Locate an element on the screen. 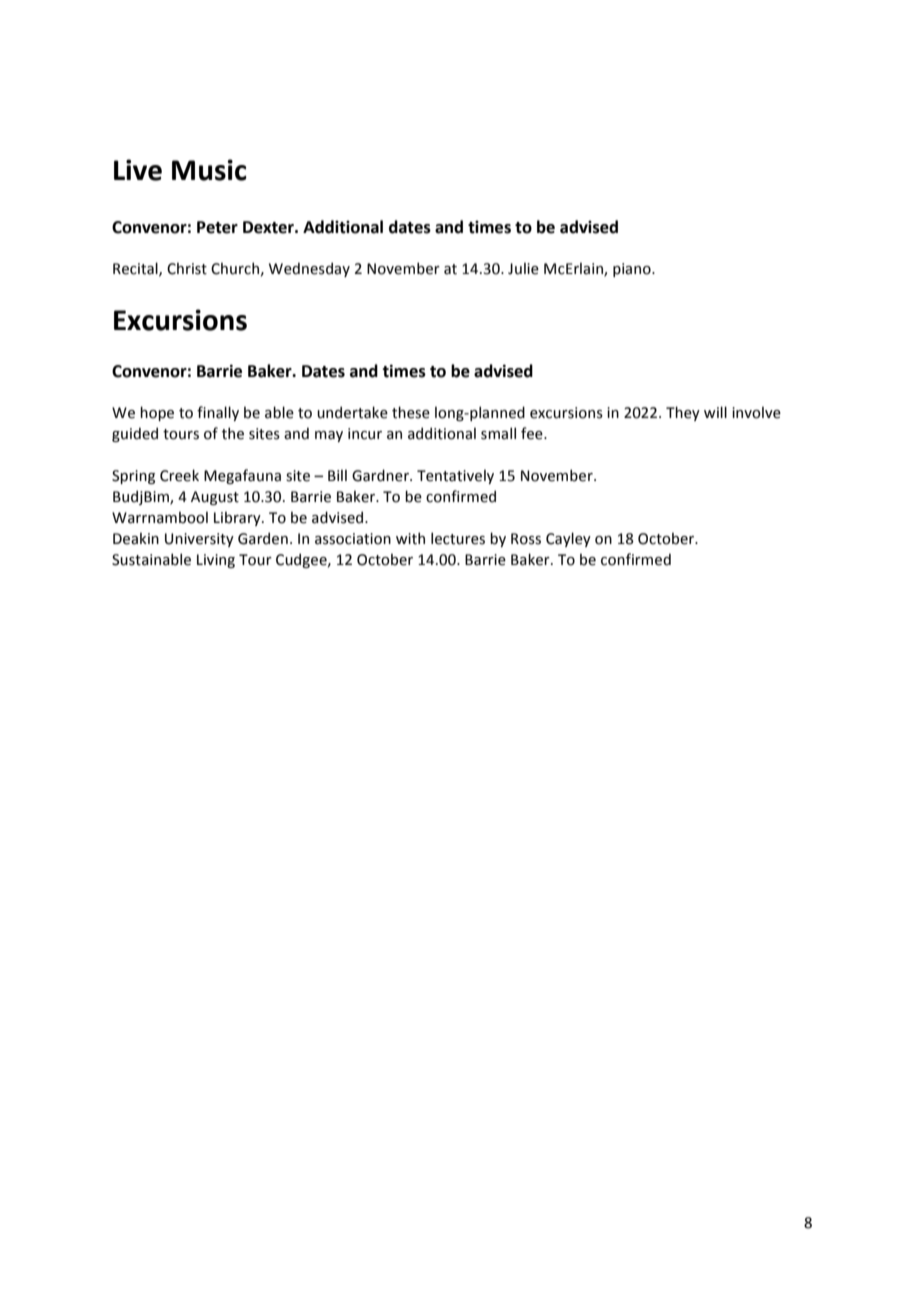  lectures is located at coordinates (458, 538).
